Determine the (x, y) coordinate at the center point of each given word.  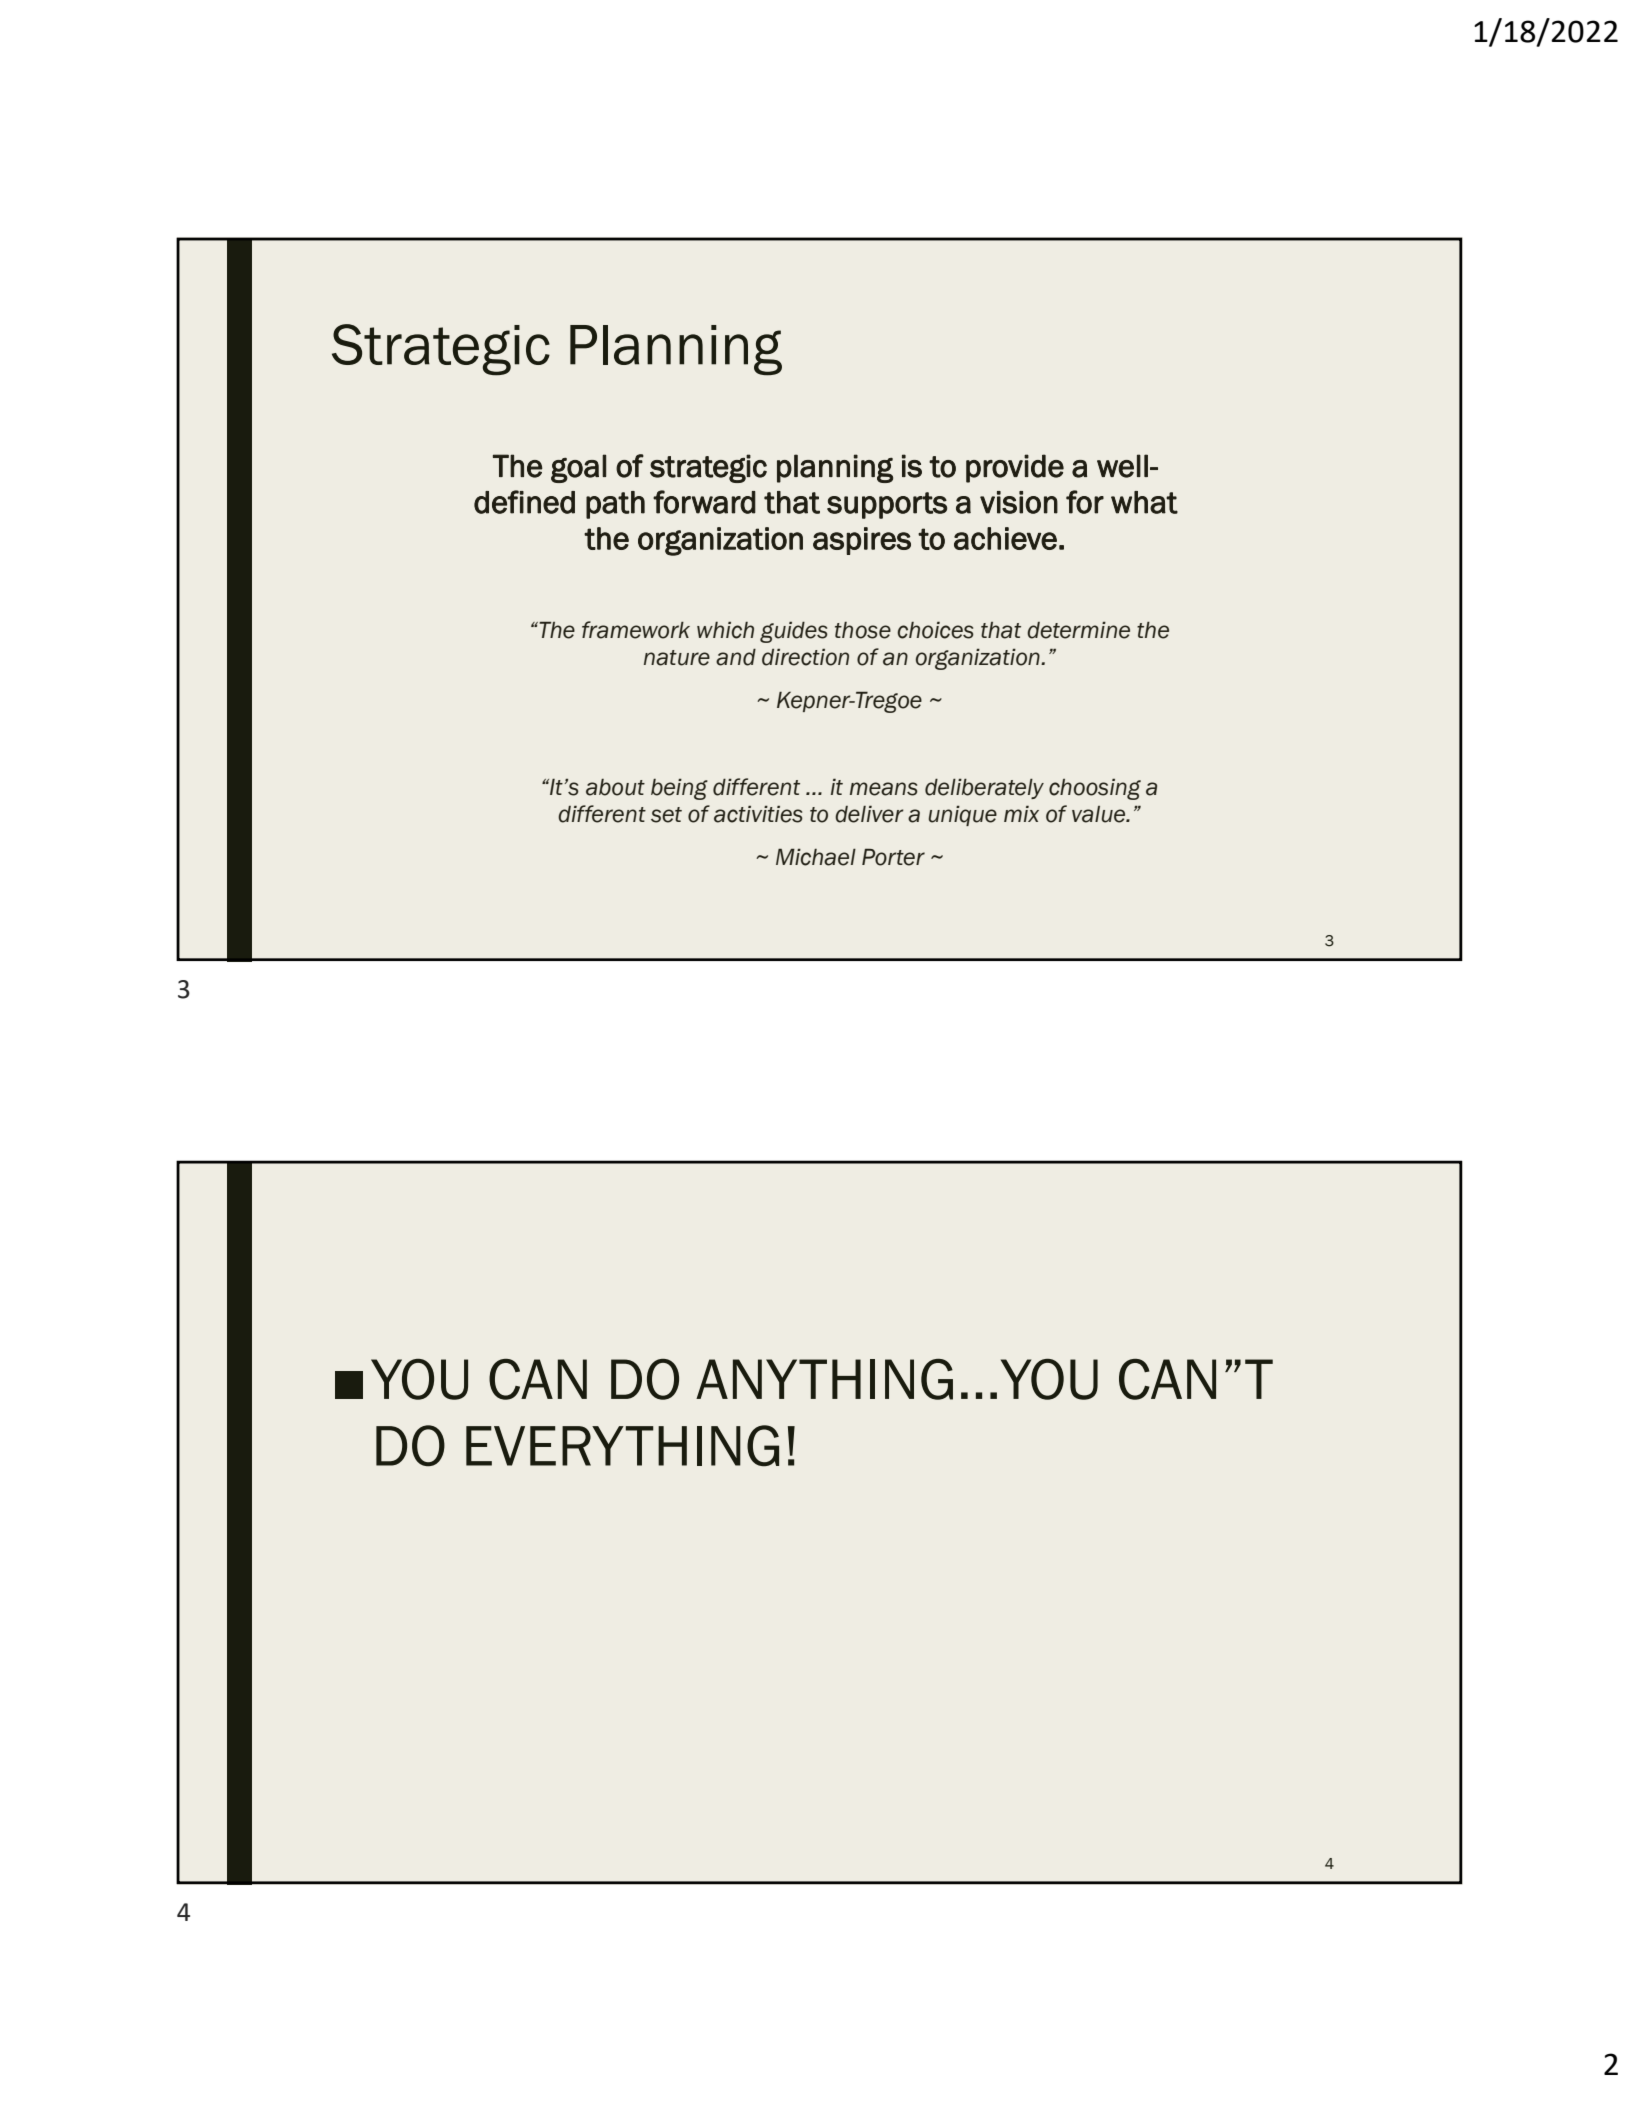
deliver (869, 814)
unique (963, 815)
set (666, 815)
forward (704, 502)
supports (887, 505)
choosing (1095, 789)
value (1100, 814)
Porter (893, 857)
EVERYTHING (622, 1446)
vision (1019, 502)
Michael (816, 857)
